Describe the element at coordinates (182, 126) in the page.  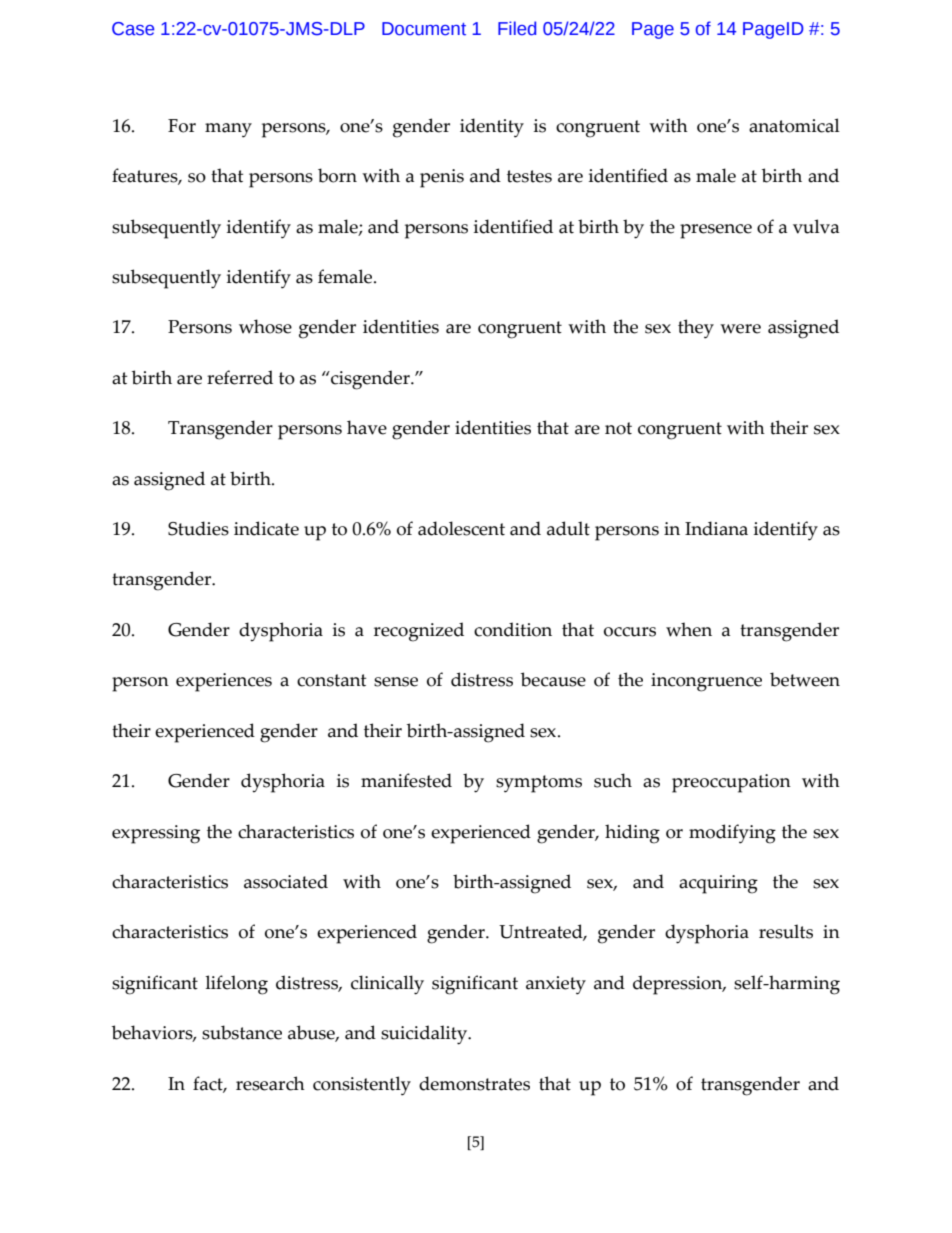
I see `For` at that location.
